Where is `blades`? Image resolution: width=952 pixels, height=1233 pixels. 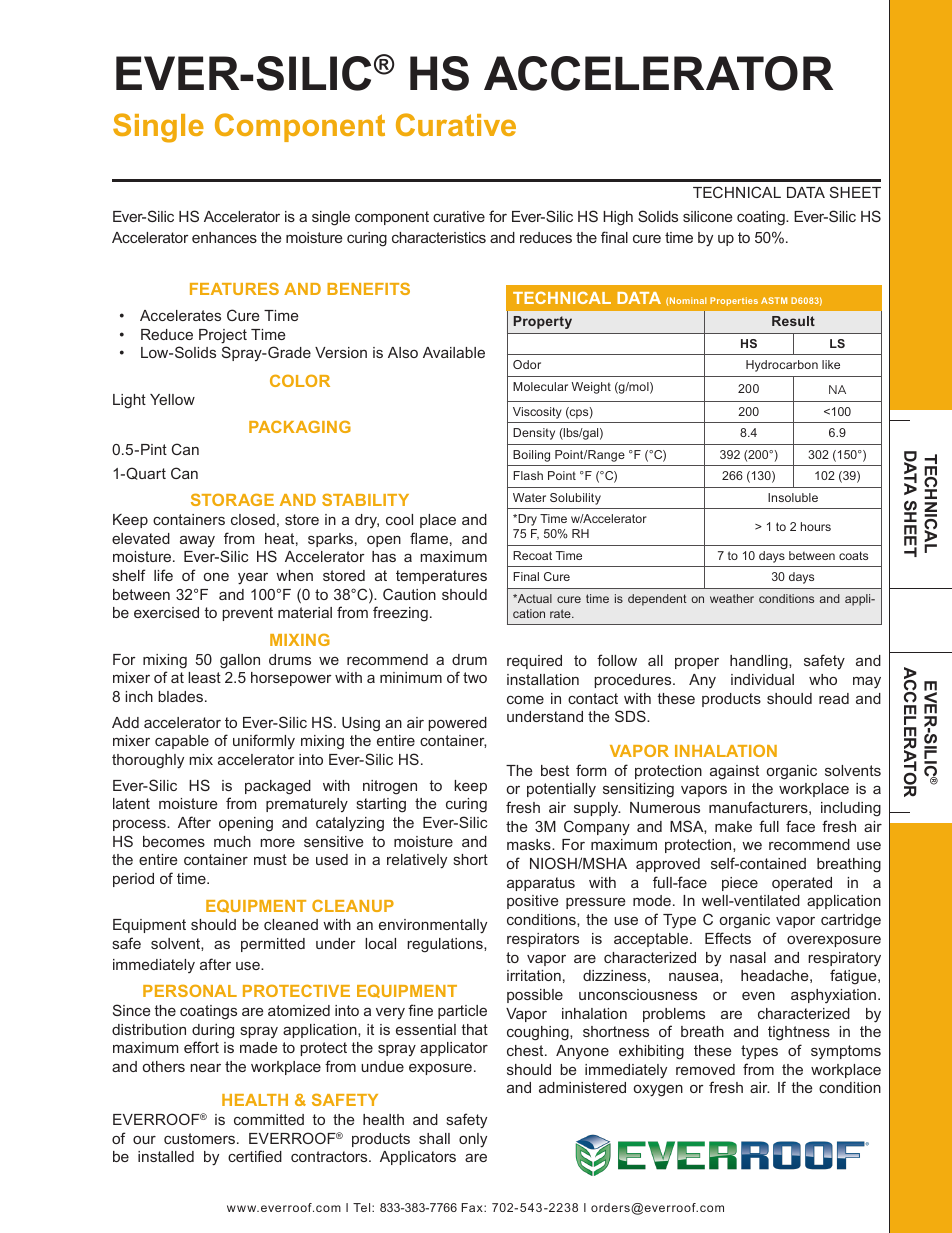 blades is located at coordinates (182, 696).
